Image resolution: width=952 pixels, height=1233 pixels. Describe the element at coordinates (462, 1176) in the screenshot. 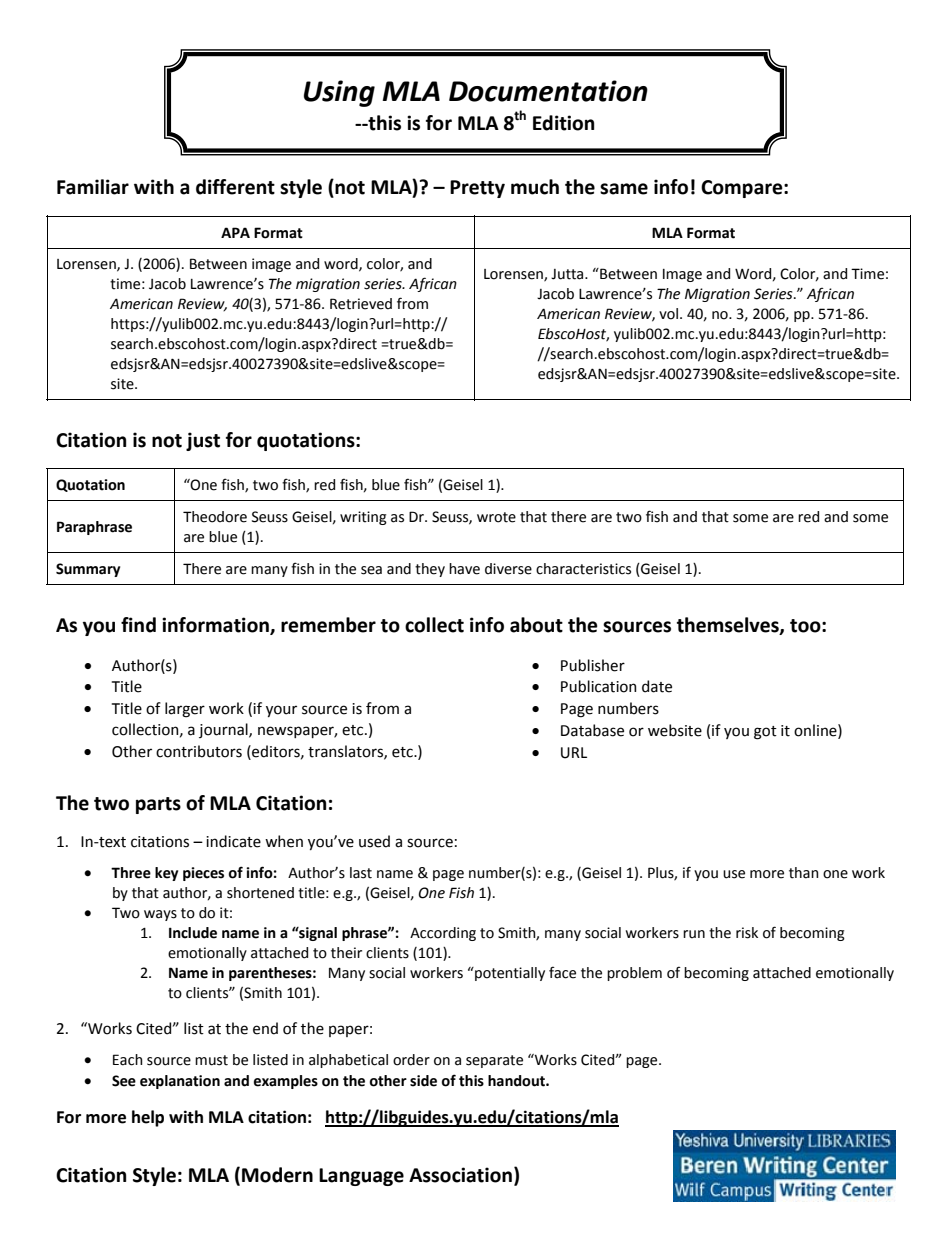

I see `Association` at that location.
